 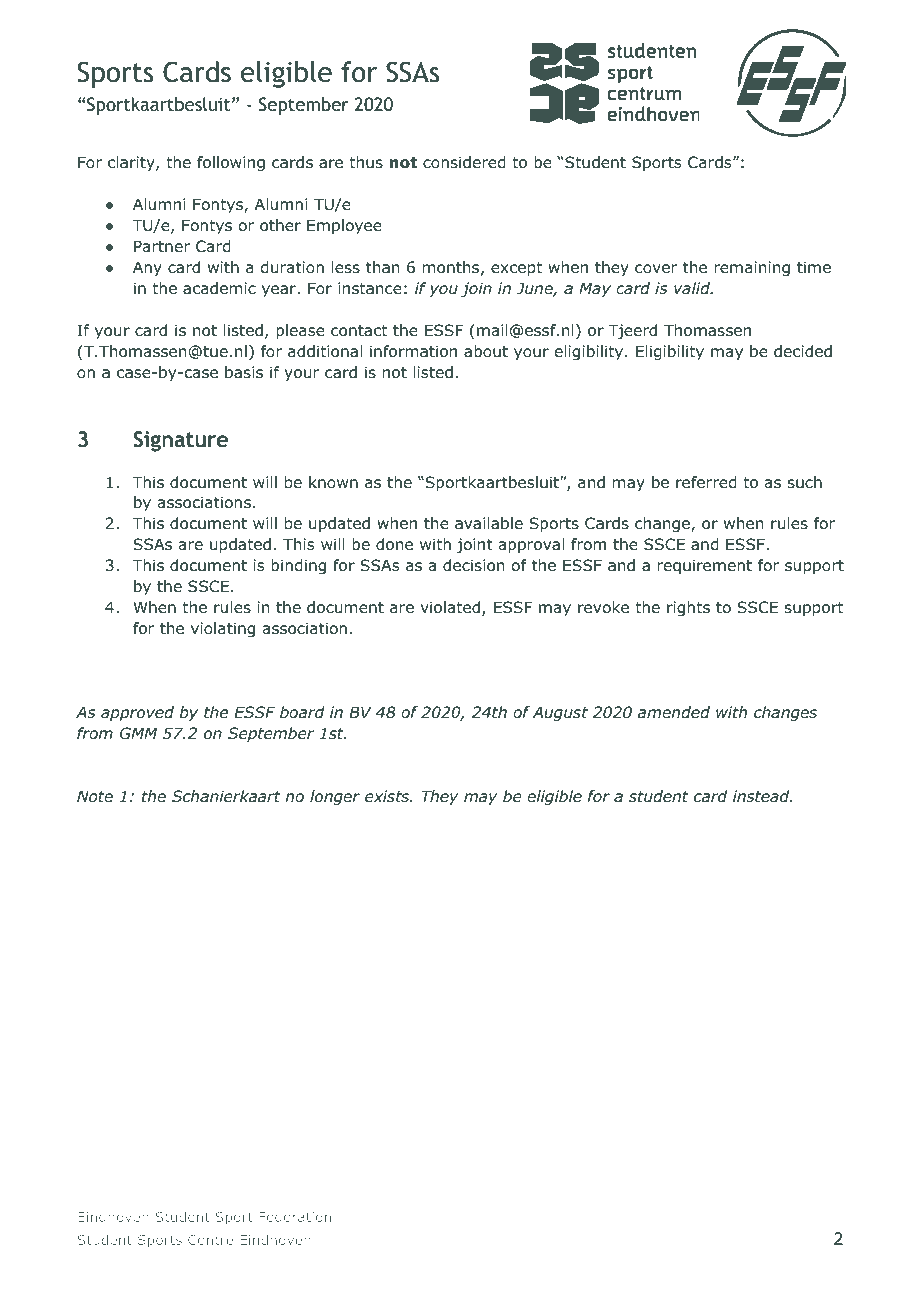 I want to click on clarity, so click(x=132, y=163).
